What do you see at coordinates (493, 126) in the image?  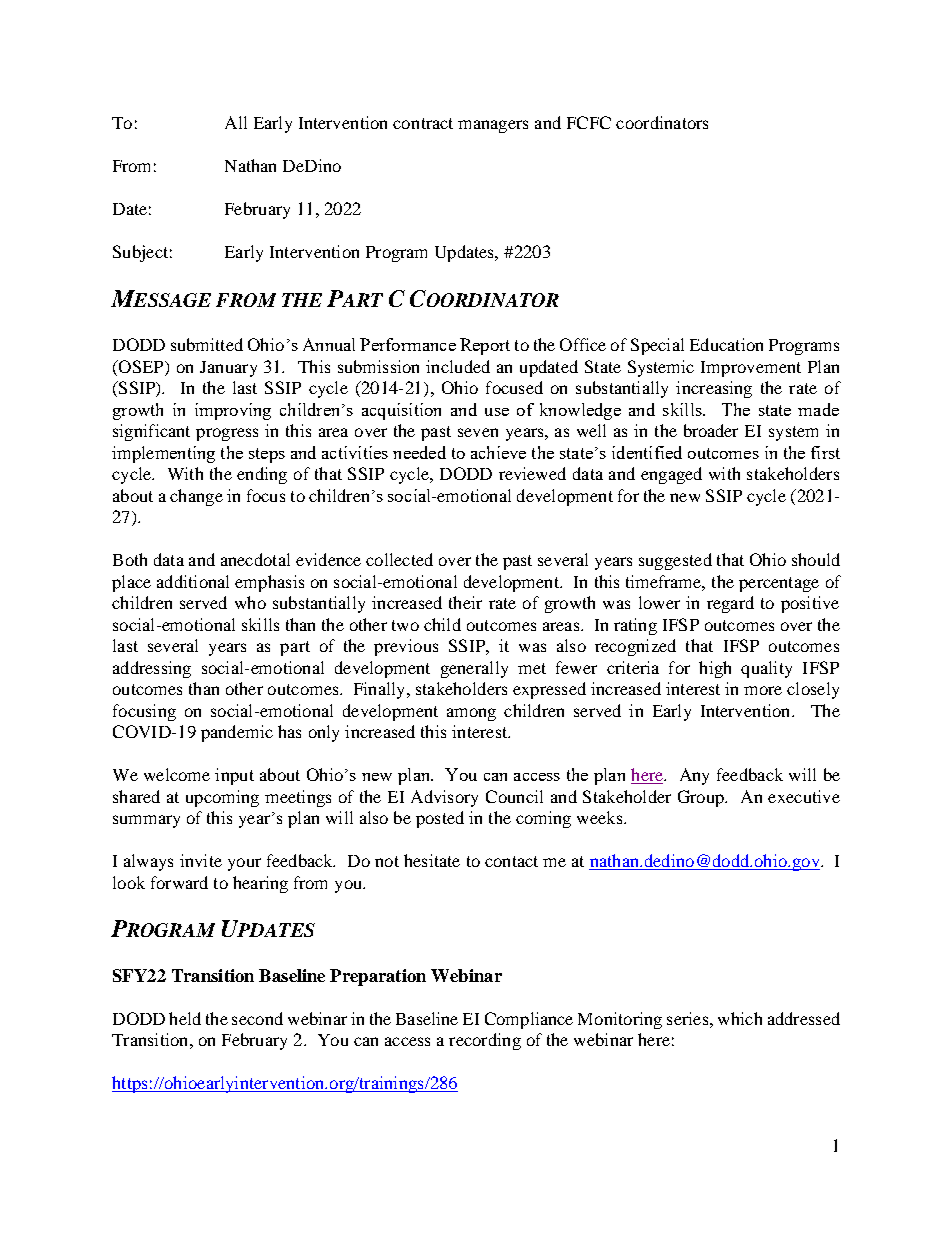 I see `managers` at bounding box center [493, 126].
